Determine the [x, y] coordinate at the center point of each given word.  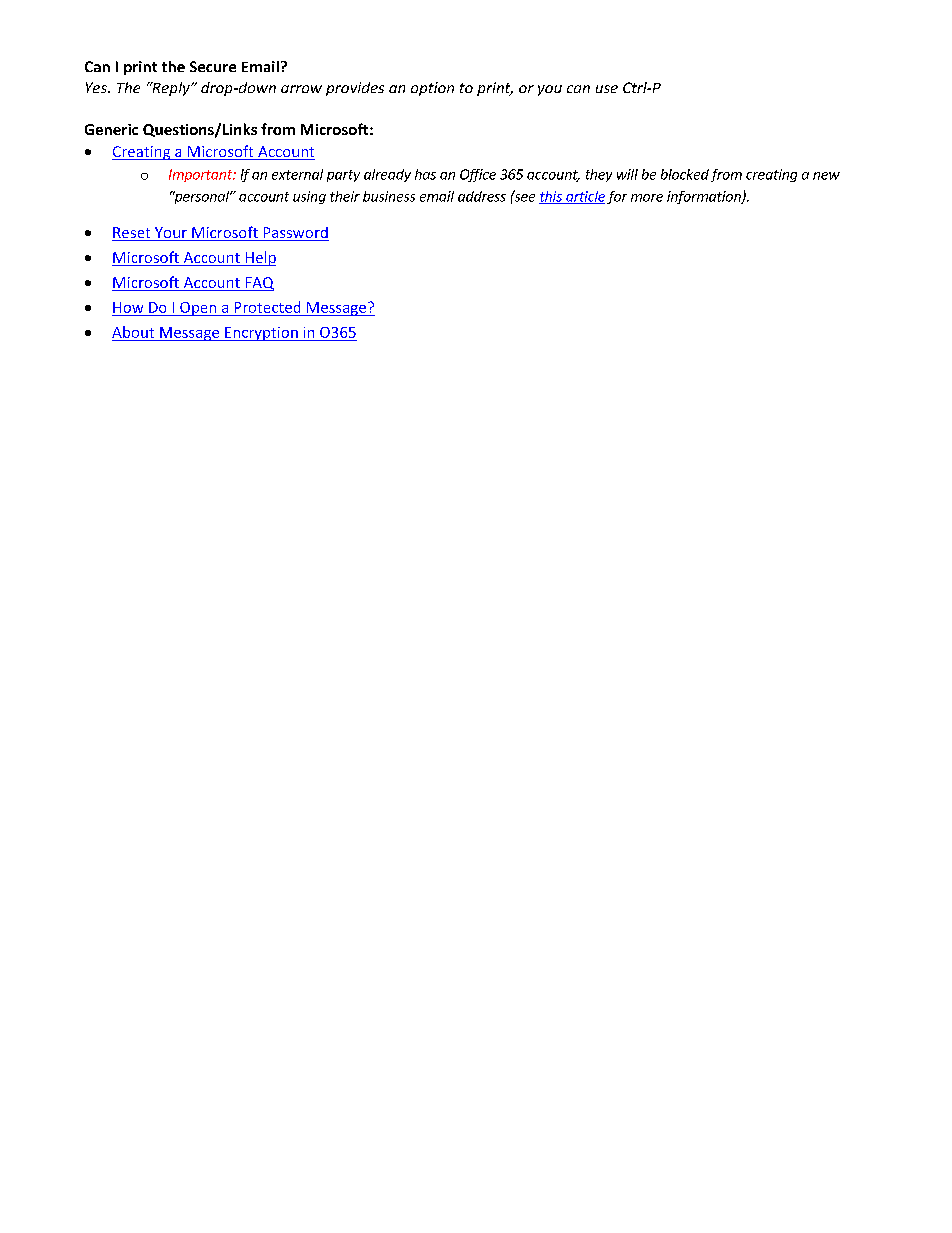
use [607, 89]
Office [478, 175]
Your [171, 234]
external [297, 174]
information [705, 197]
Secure [213, 66]
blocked [685, 174]
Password [295, 234]
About [133, 332]
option [432, 89]
